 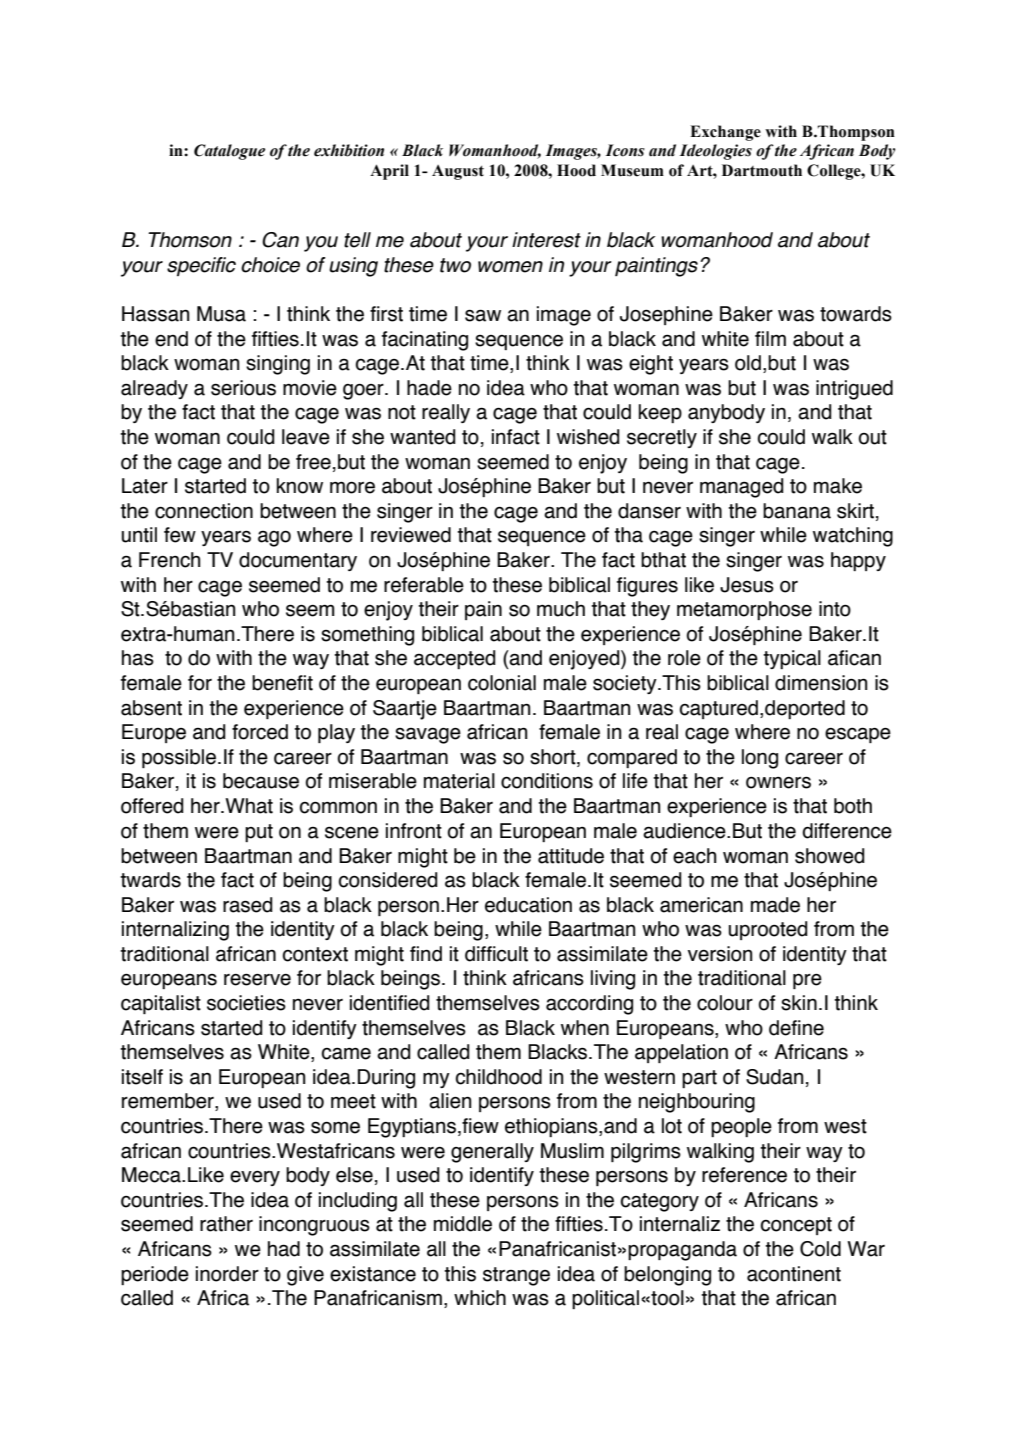 I want to click on inorder, so click(x=227, y=1274).
